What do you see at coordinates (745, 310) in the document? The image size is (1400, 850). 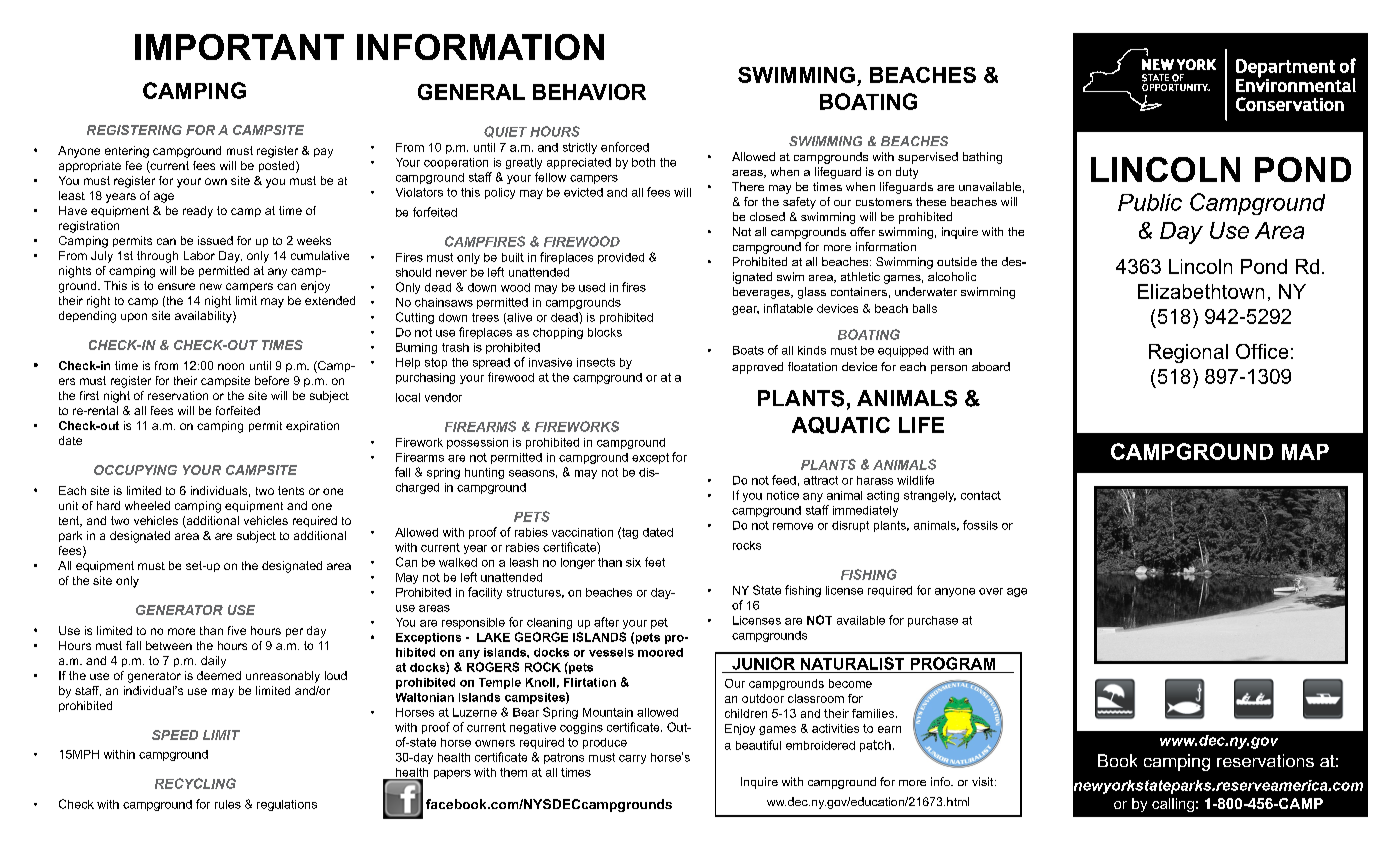 I see `gear` at bounding box center [745, 310].
